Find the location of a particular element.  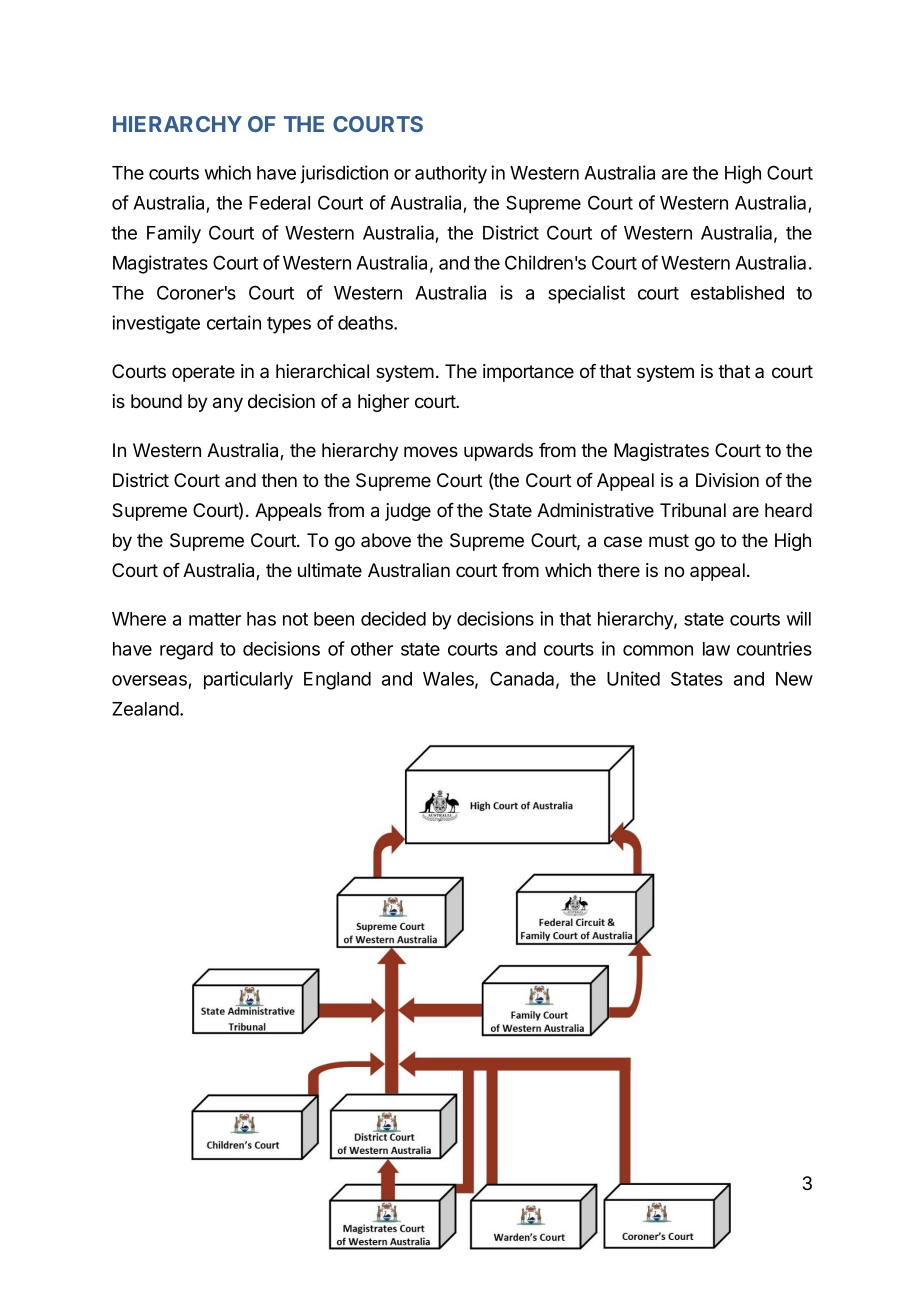

operate is located at coordinates (203, 373).
